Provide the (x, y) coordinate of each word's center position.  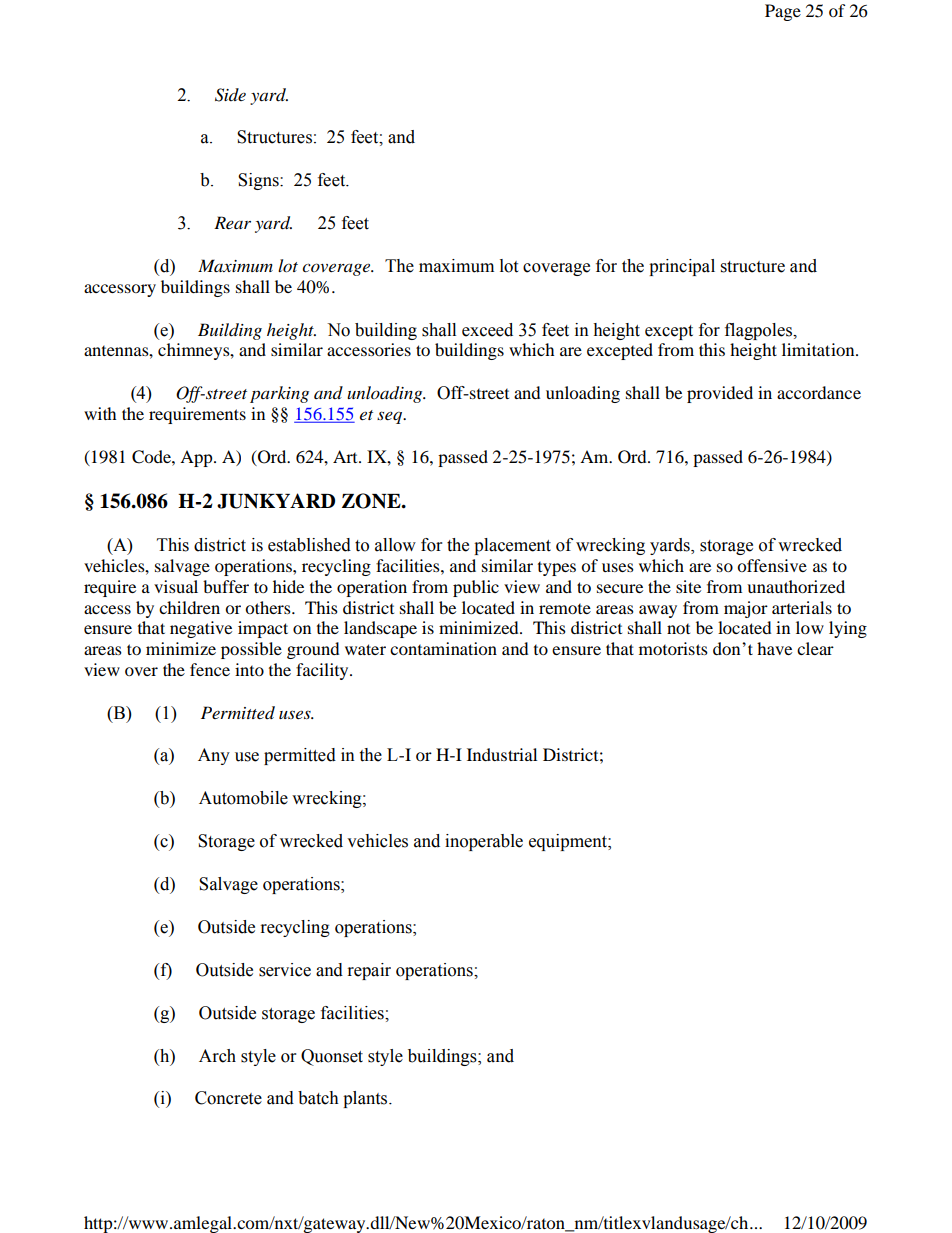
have (774, 648)
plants (366, 1099)
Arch (217, 1056)
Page (783, 12)
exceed (487, 330)
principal (682, 267)
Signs (259, 181)
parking (279, 394)
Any (214, 756)
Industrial (502, 754)
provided (720, 394)
